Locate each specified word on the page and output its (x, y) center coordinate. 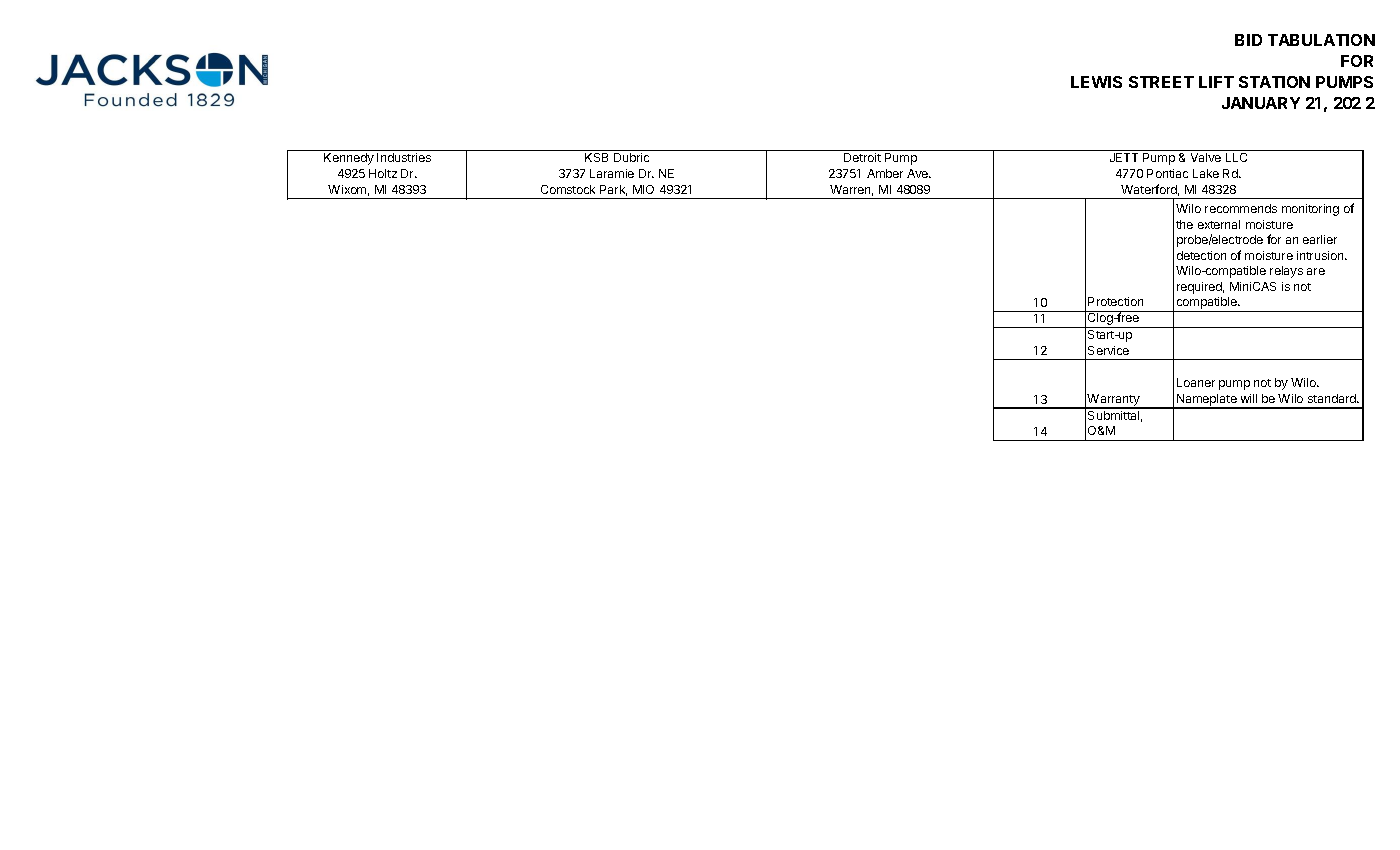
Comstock (568, 189)
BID (1248, 40)
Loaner (1196, 382)
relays (1286, 272)
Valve (1206, 157)
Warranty (1114, 401)
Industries (404, 157)
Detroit (862, 157)
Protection (1115, 301)
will (1249, 398)
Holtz (383, 173)
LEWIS (1096, 82)
